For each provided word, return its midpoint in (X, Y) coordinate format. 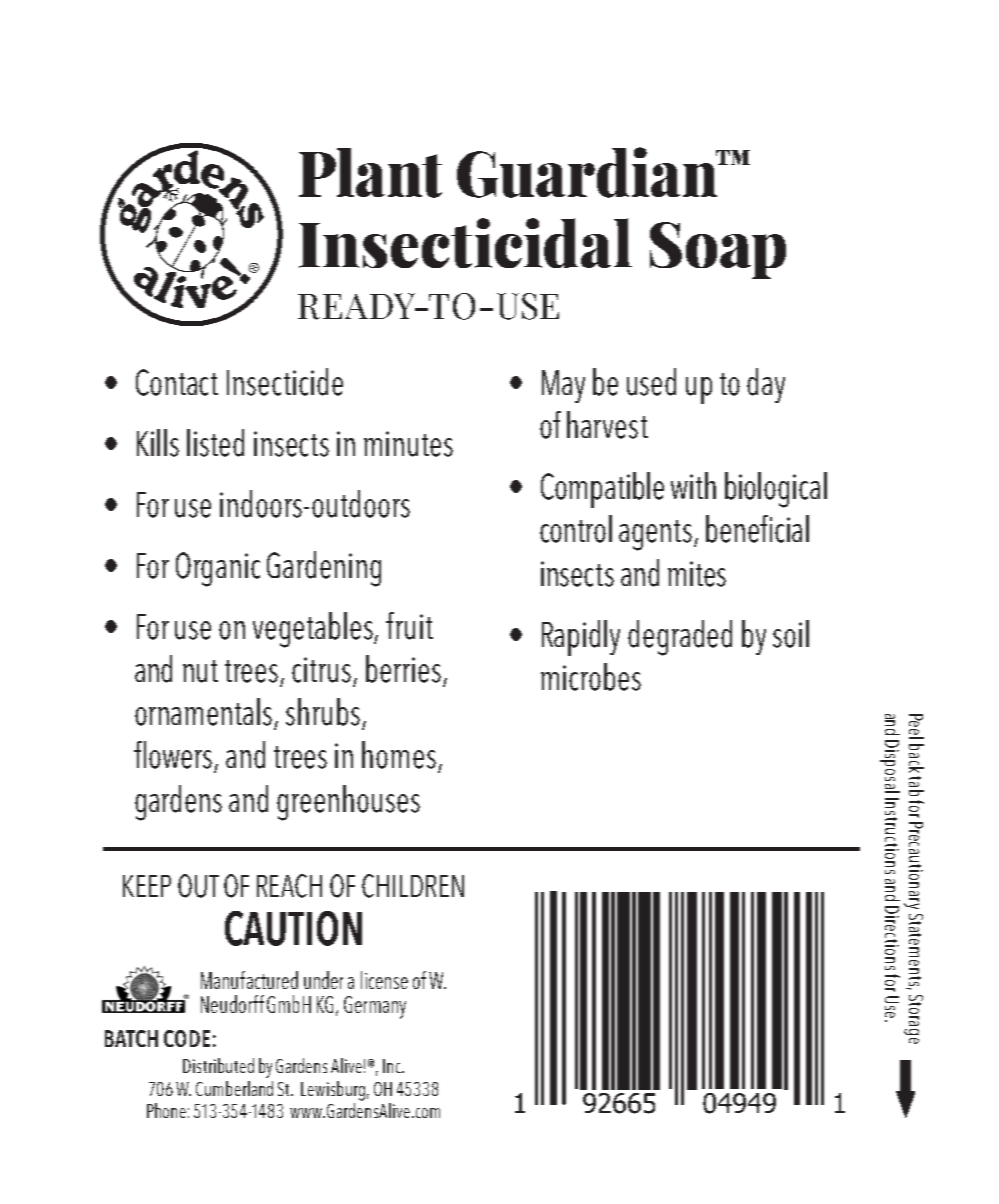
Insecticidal (465, 243)
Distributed (218, 1065)
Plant (370, 173)
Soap (718, 250)
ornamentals (203, 712)
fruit (409, 626)
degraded (680, 638)
